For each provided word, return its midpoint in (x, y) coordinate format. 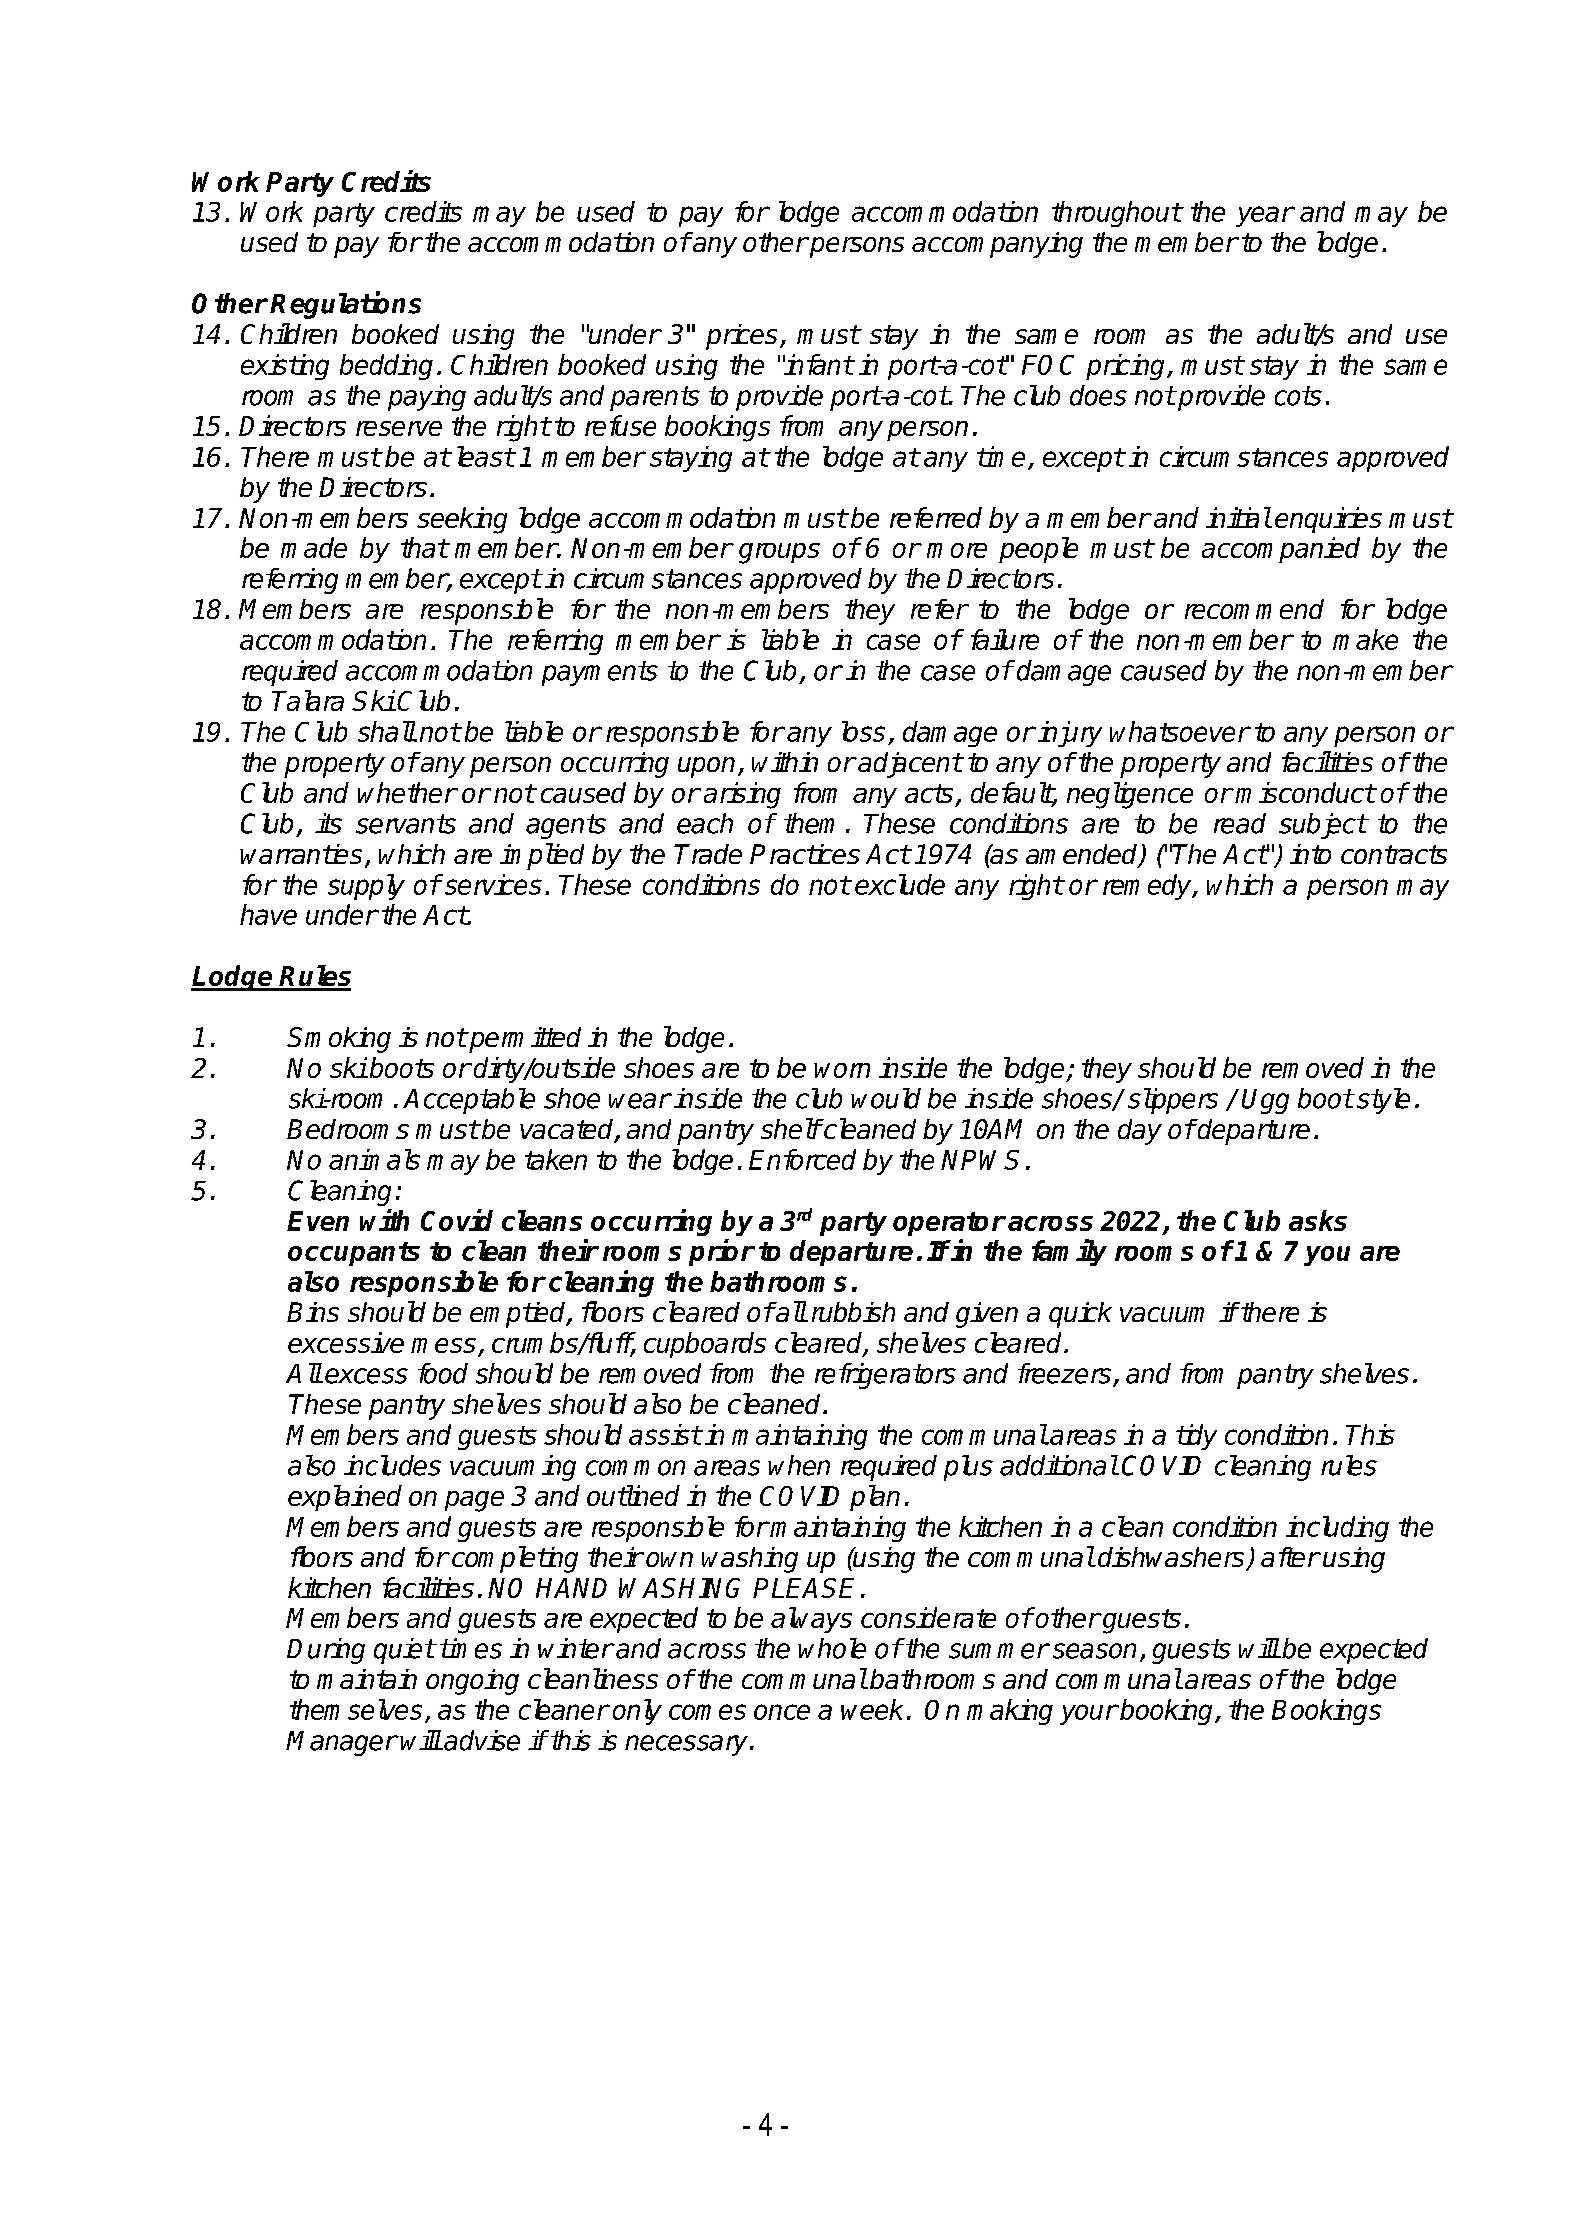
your (1088, 1714)
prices (741, 337)
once (782, 1712)
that (424, 547)
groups (779, 553)
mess (443, 1345)
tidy (1196, 1437)
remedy (1148, 887)
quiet (404, 1651)
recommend (1254, 609)
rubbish (853, 1312)
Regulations (345, 305)
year (1265, 216)
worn (842, 1070)
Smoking (339, 1040)
